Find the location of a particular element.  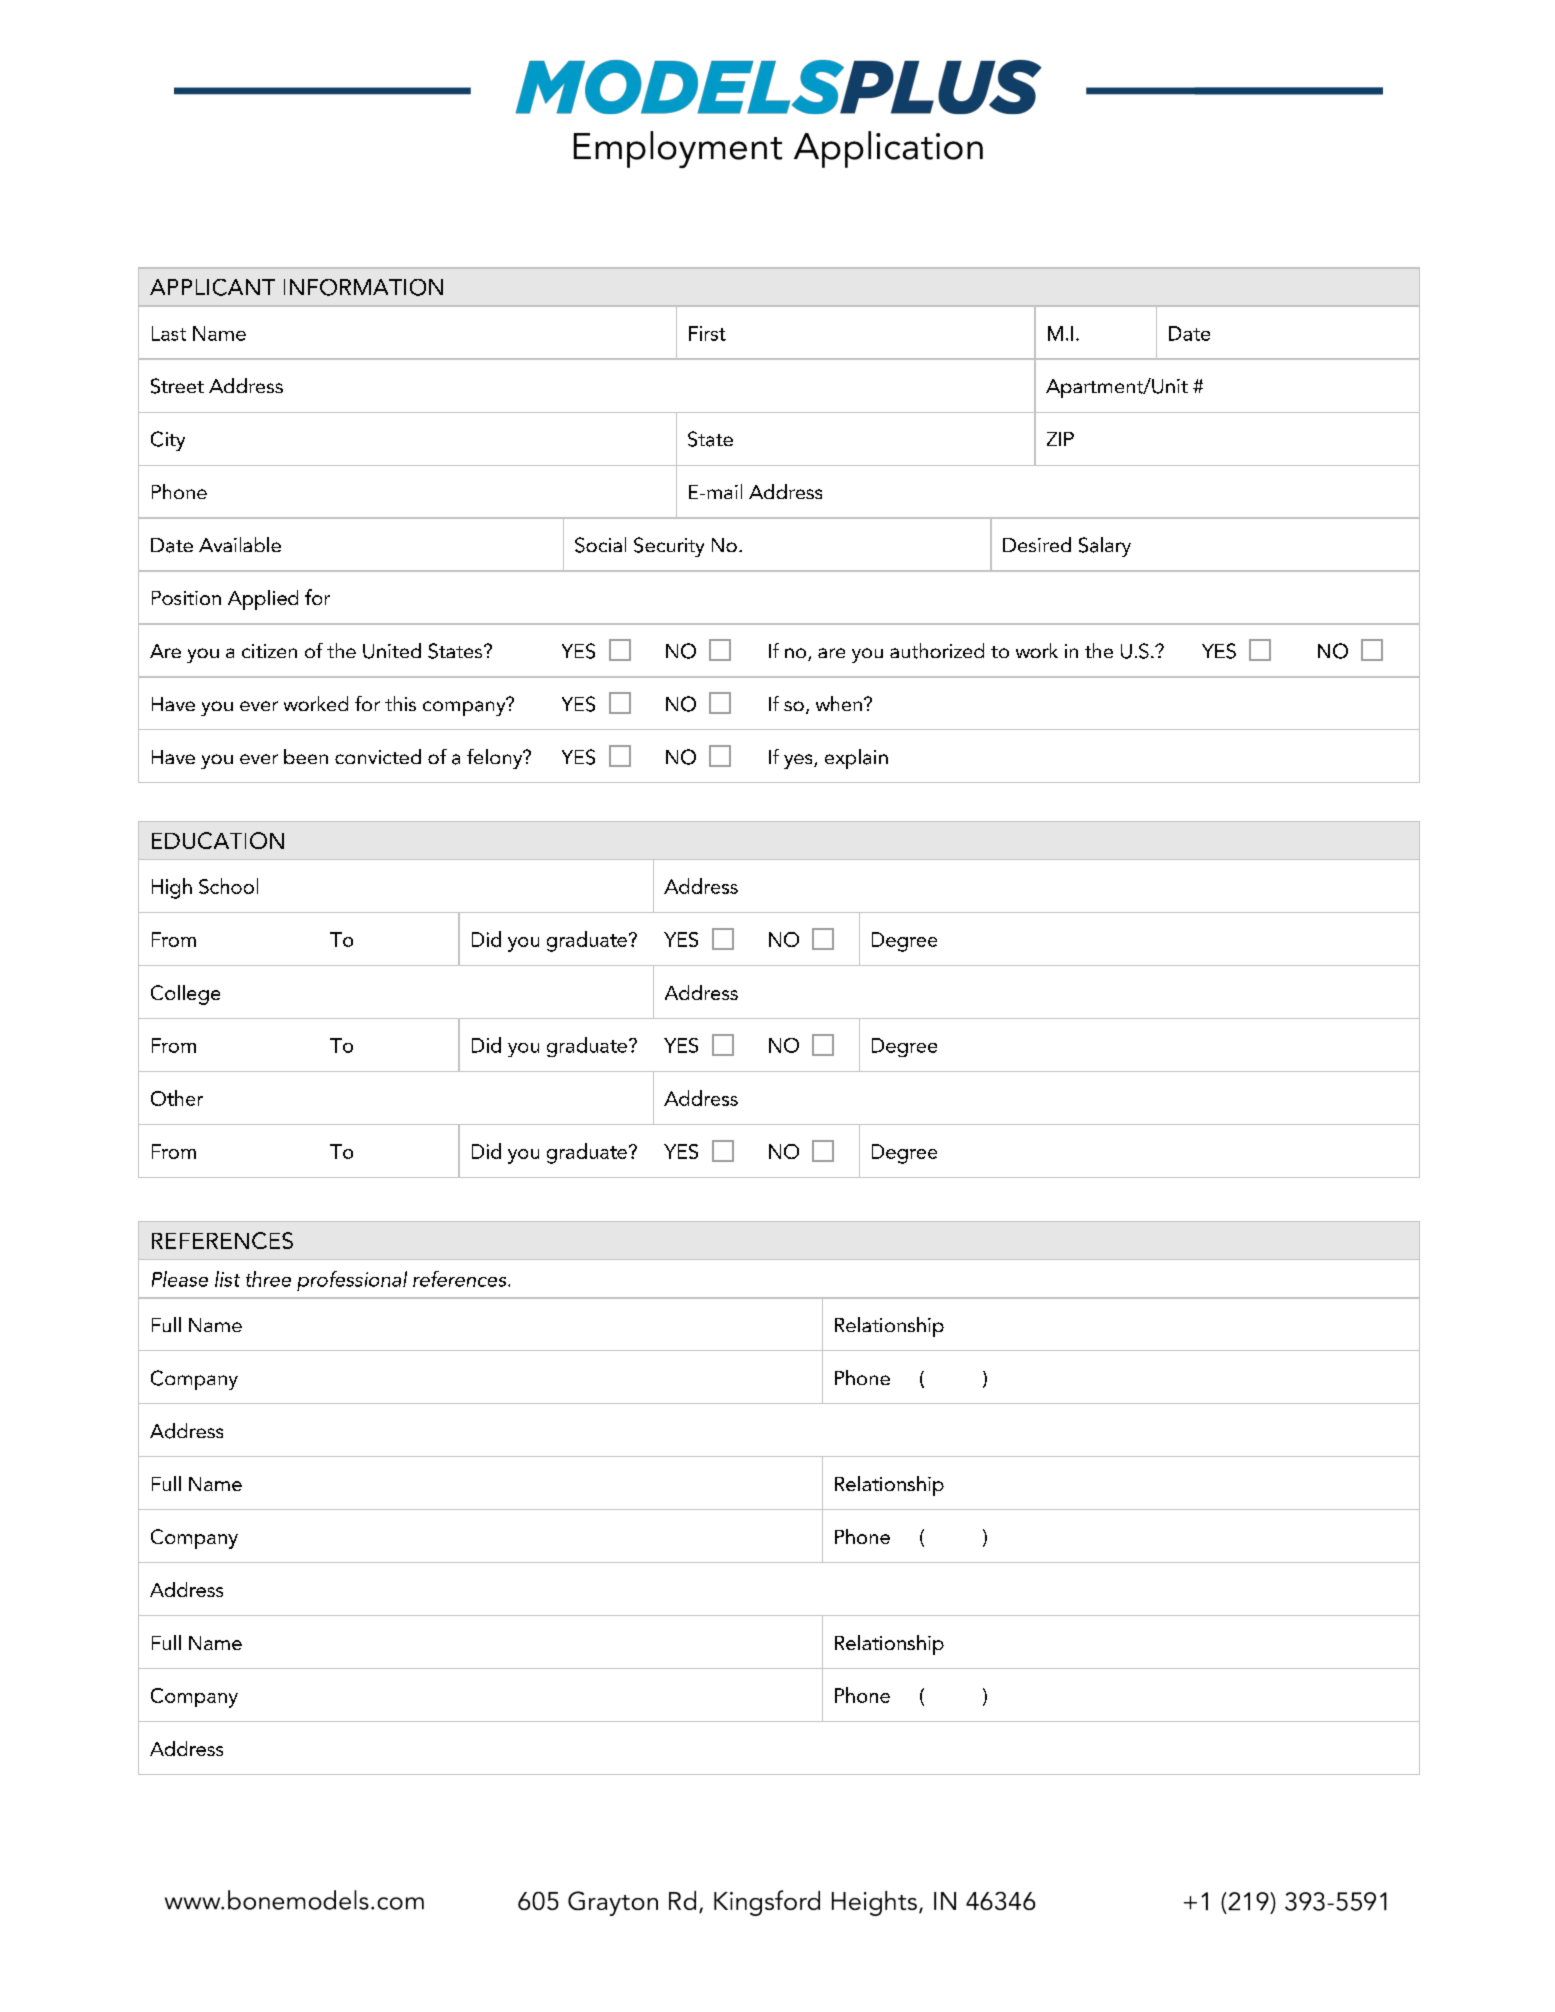

list is located at coordinates (227, 1279).
